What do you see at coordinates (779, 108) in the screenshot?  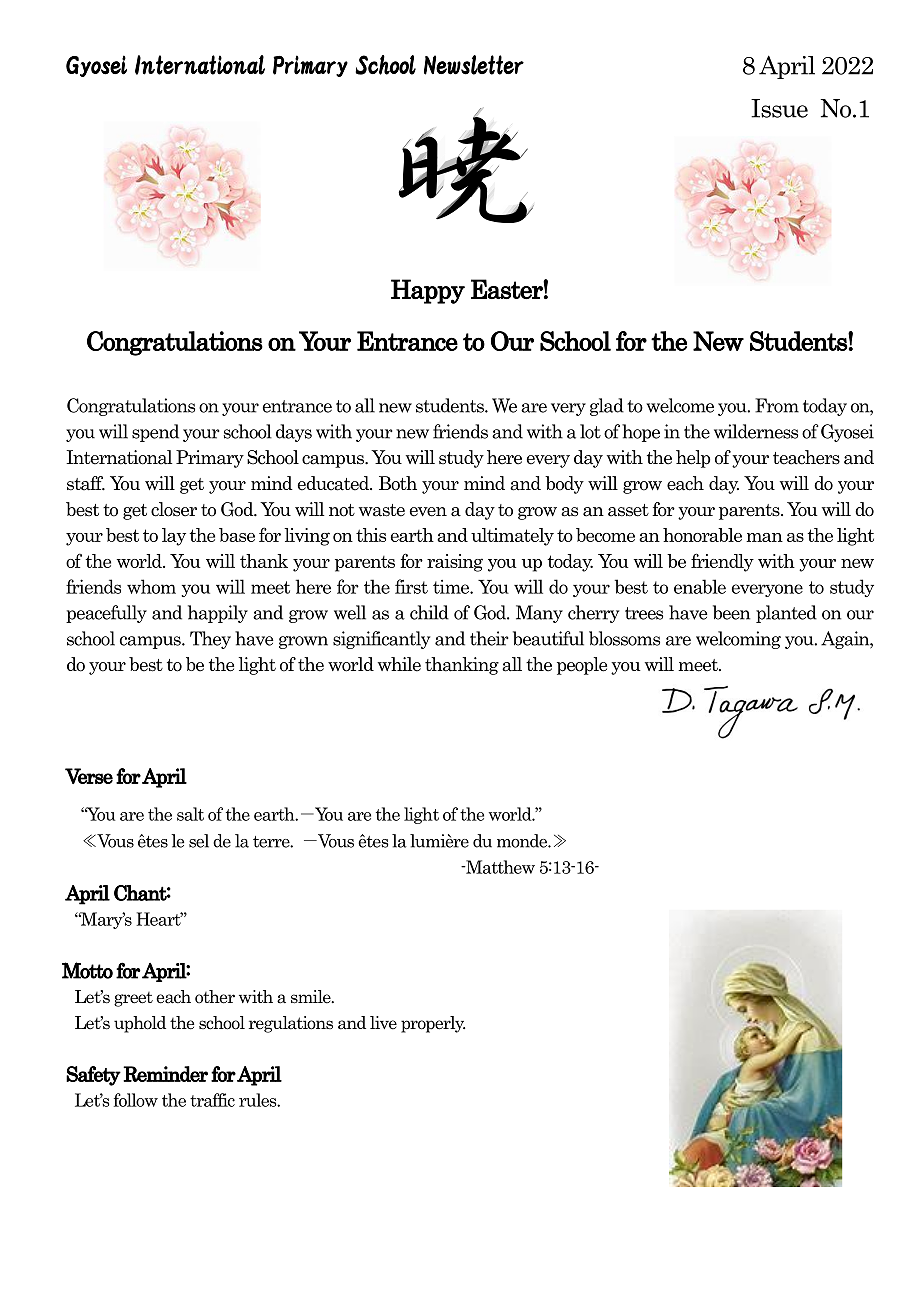 I see `Issue` at bounding box center [779, 108].
